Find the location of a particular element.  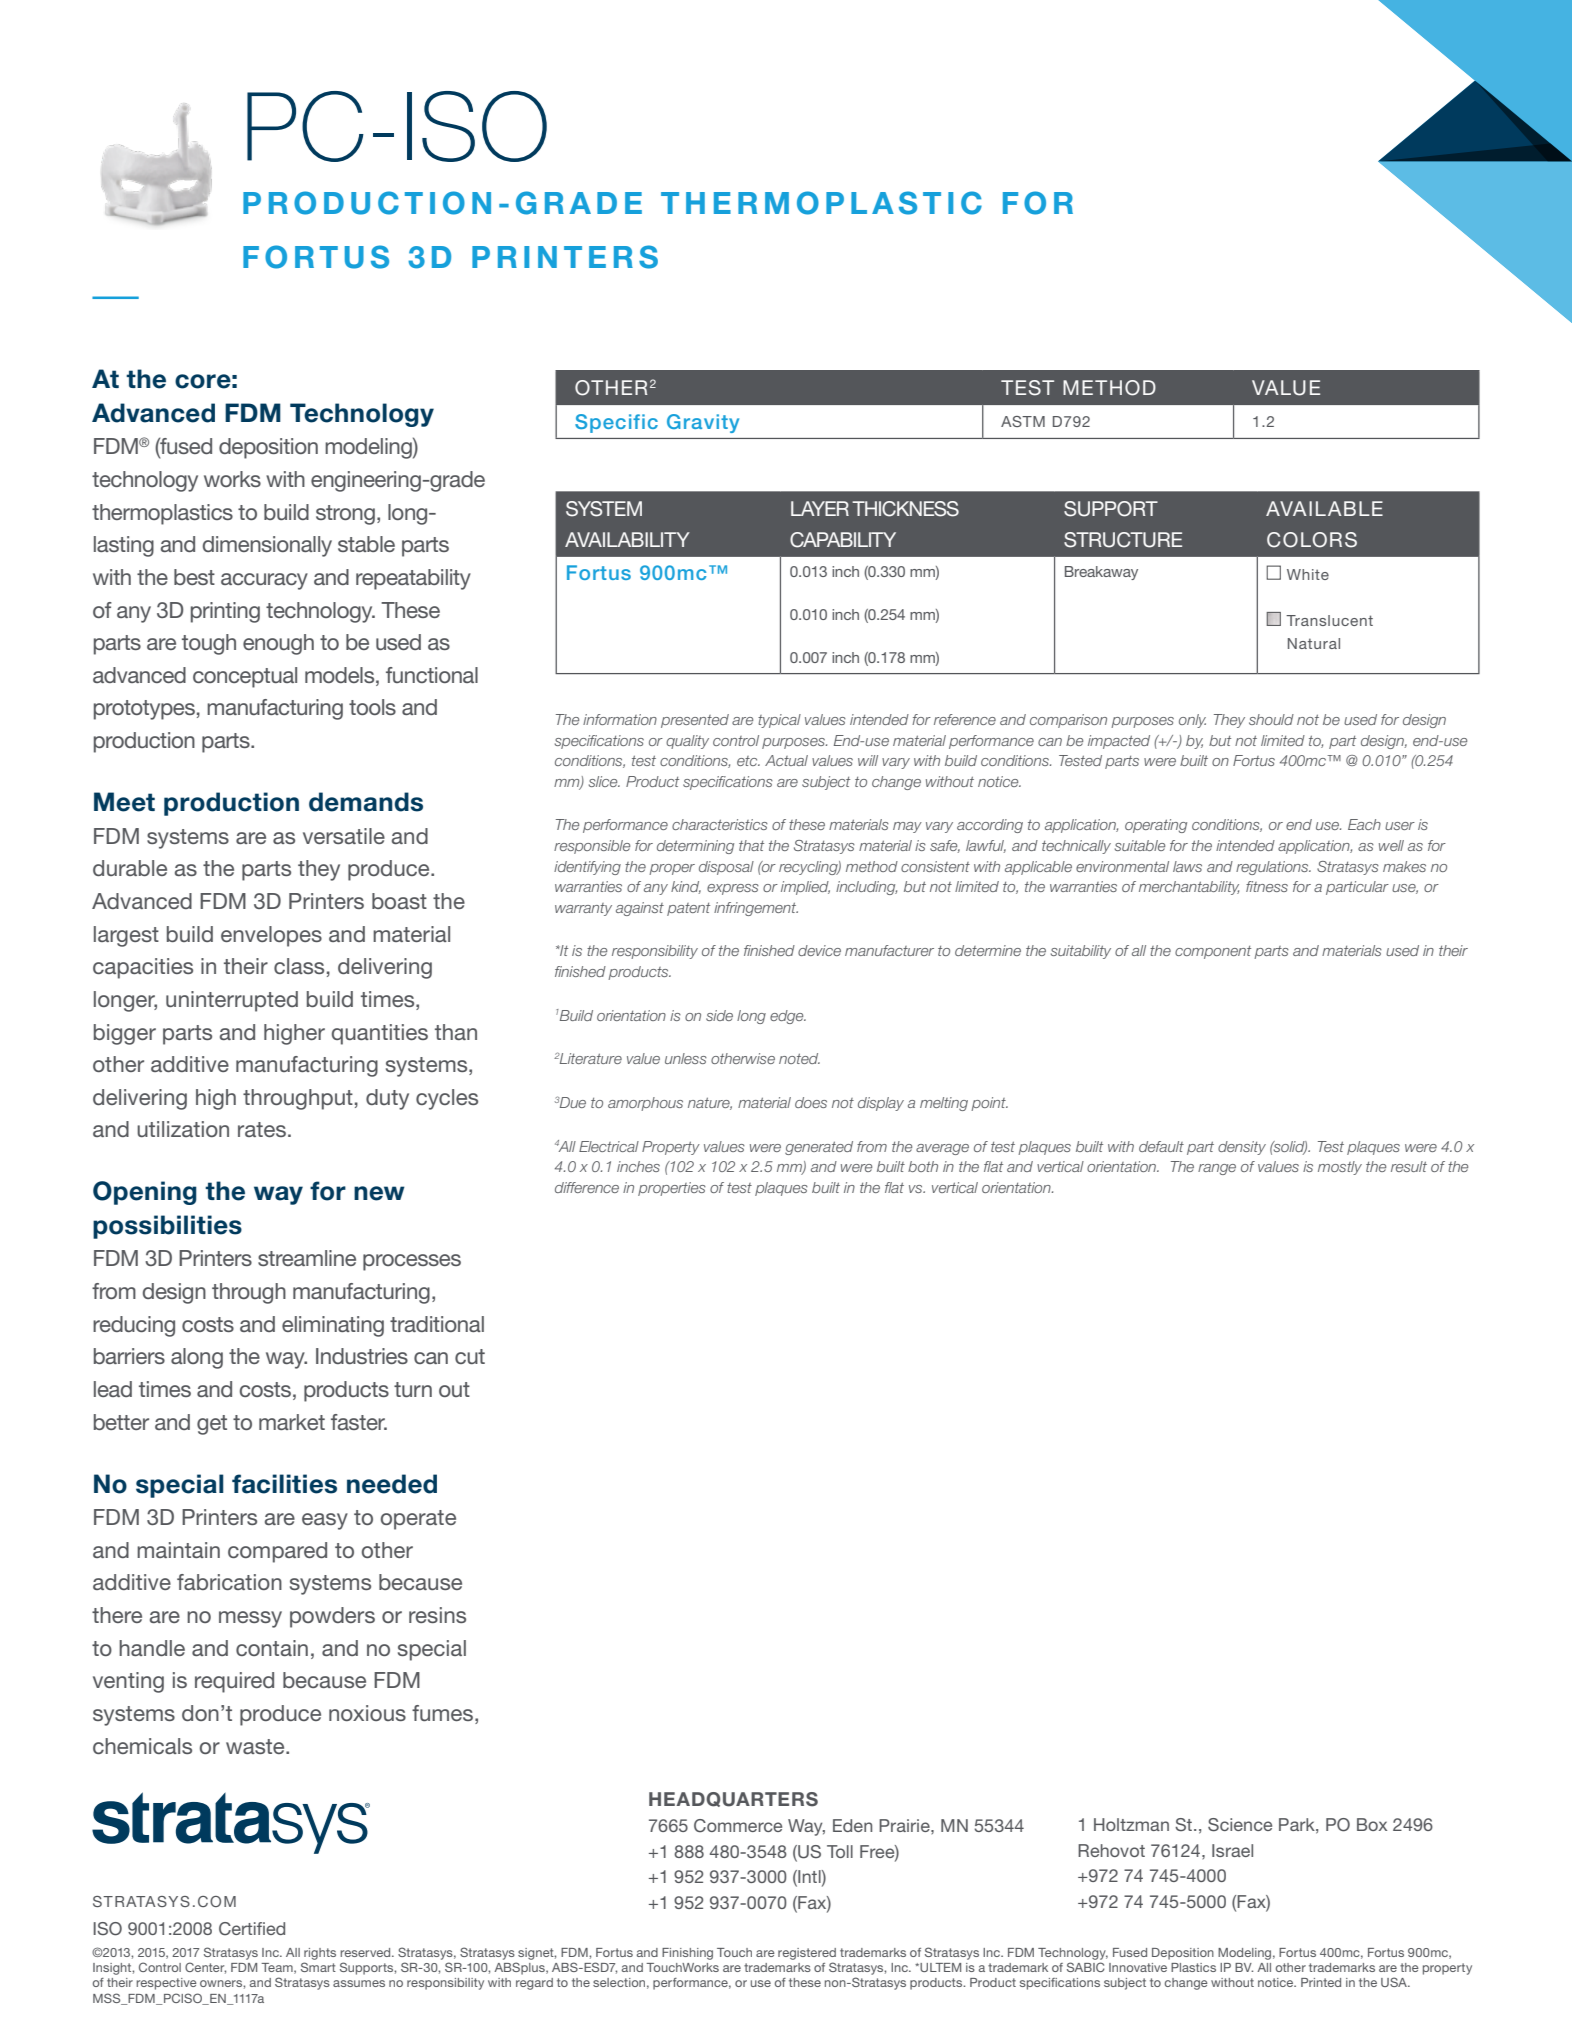

LAYER is located at coordinates (820, 508).
